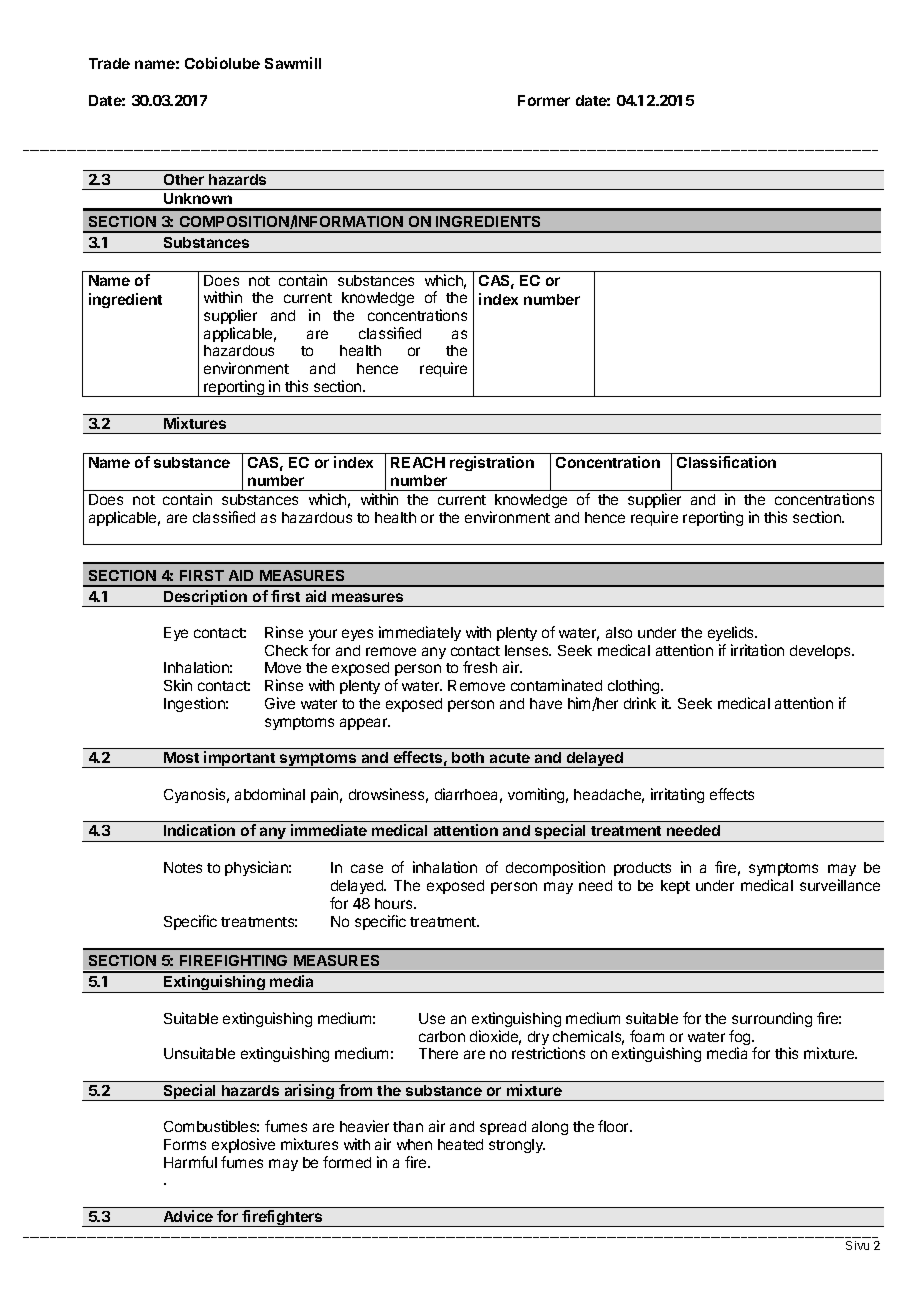  I want to click on Classification, so click(726, 462).
